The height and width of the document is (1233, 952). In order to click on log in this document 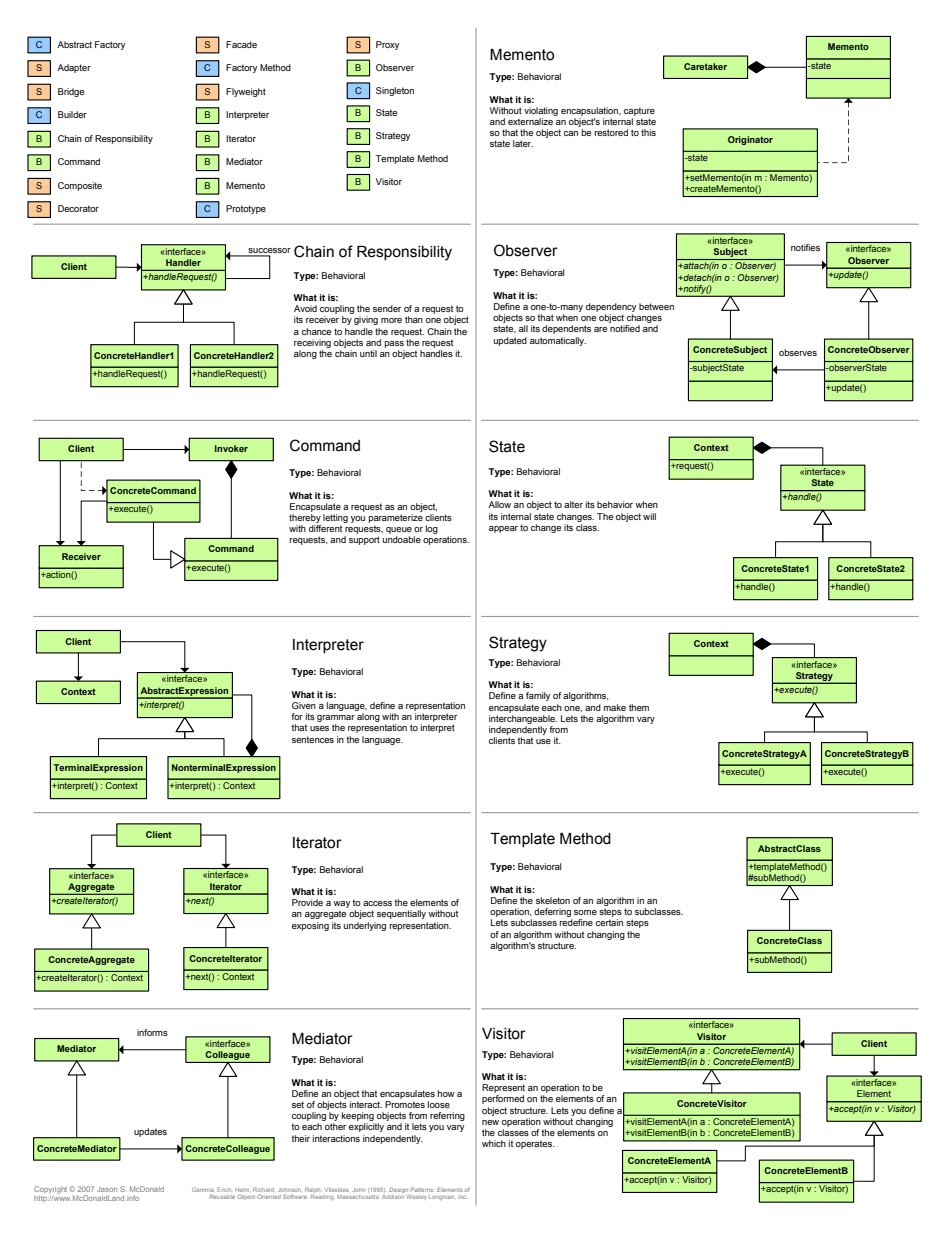, I will do `click(431, 529)`.
